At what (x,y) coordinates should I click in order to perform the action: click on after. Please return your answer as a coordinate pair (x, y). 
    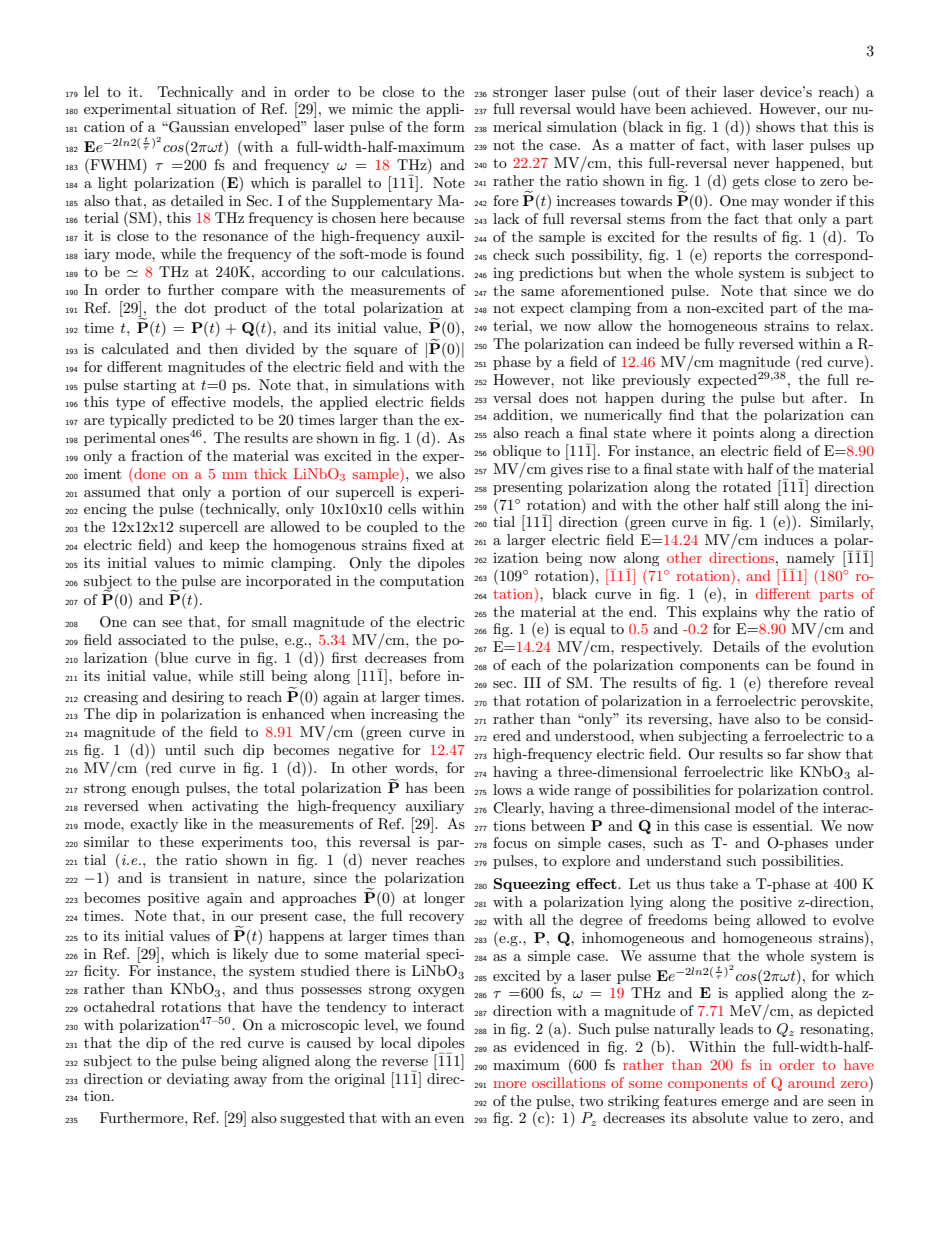
    Looking at the image, I should click on (828, 397).
